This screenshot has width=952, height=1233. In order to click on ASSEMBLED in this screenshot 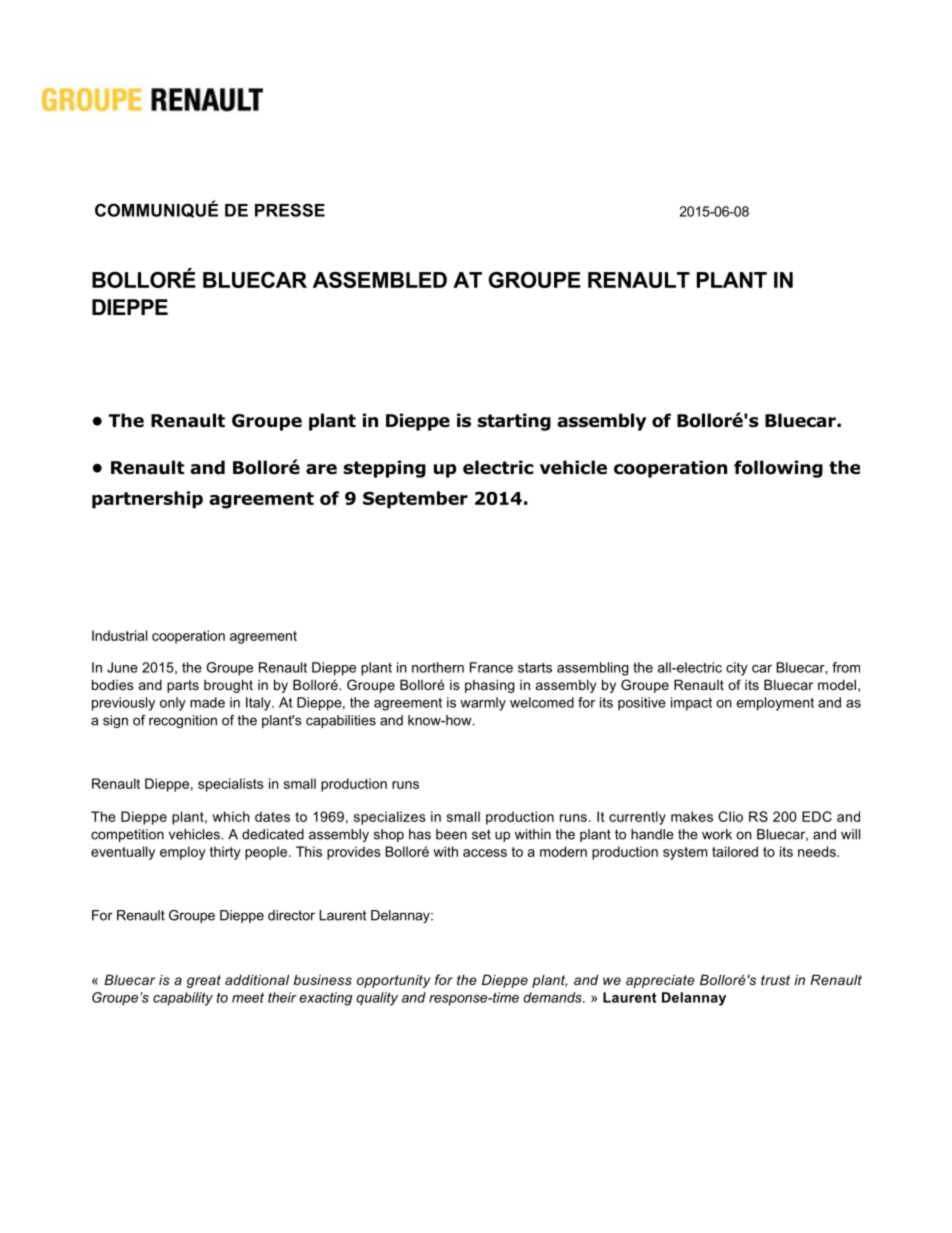, I will do `click(380, 280)`.
